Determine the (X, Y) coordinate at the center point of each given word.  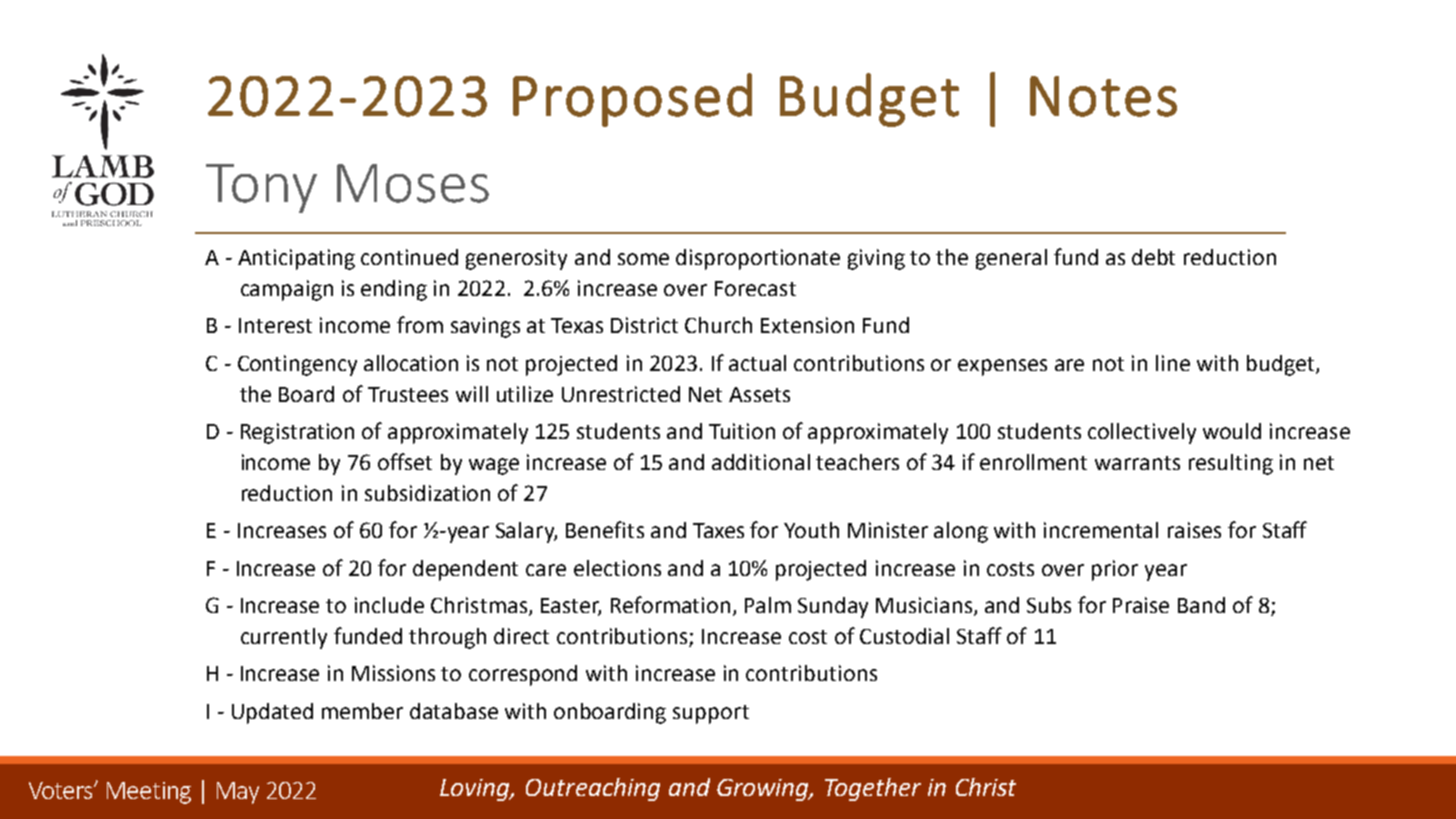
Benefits (605, 529)
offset (405, 461)
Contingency (297, 365)
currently (284, 638)
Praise (1141, 605)
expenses (1002, 367)
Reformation (670, 604)
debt (1153, 257)
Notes (1103, 96)
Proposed (632, 100)
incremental (1101, 530)
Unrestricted (621, 394)
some (643, 259)
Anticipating (296, 259)
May (238, 793)
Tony (261, 188)
